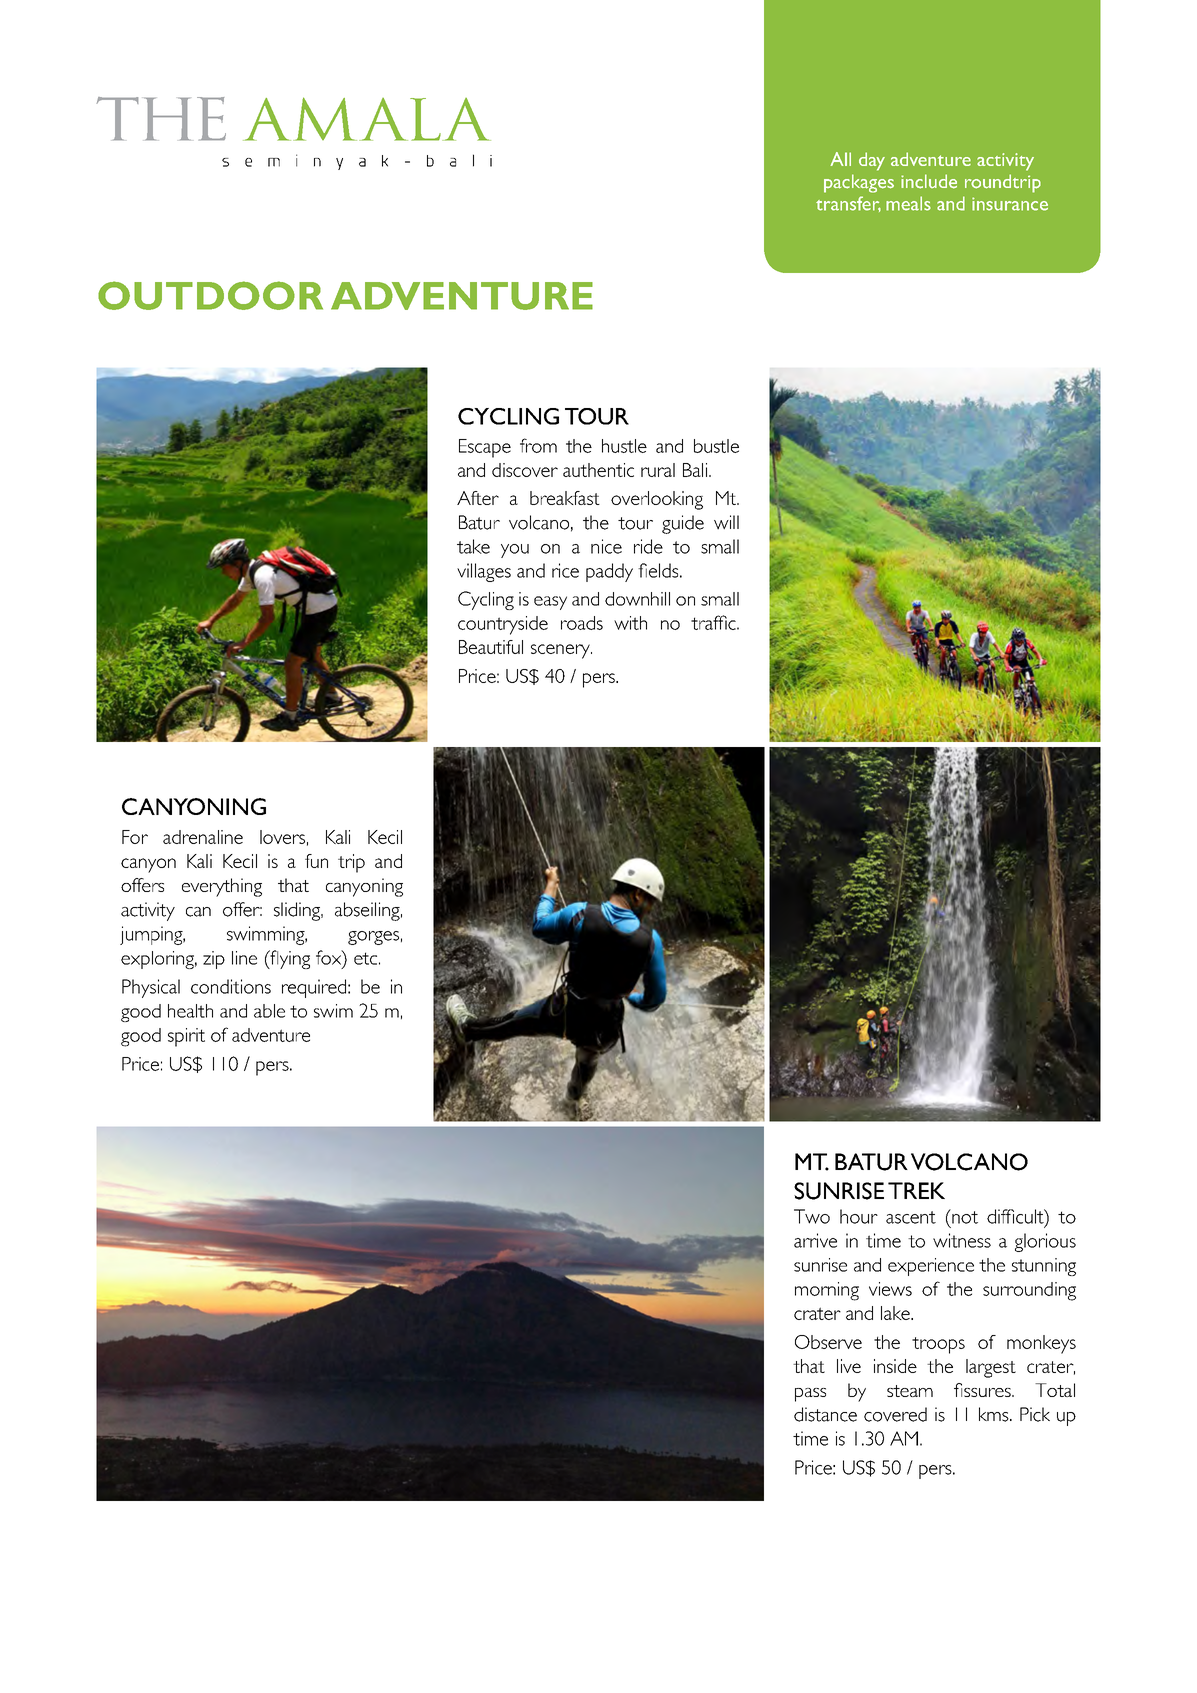  What do you see at coordinates (630, 623) in the image?
I see `with` at bounding box center [630, 623].
